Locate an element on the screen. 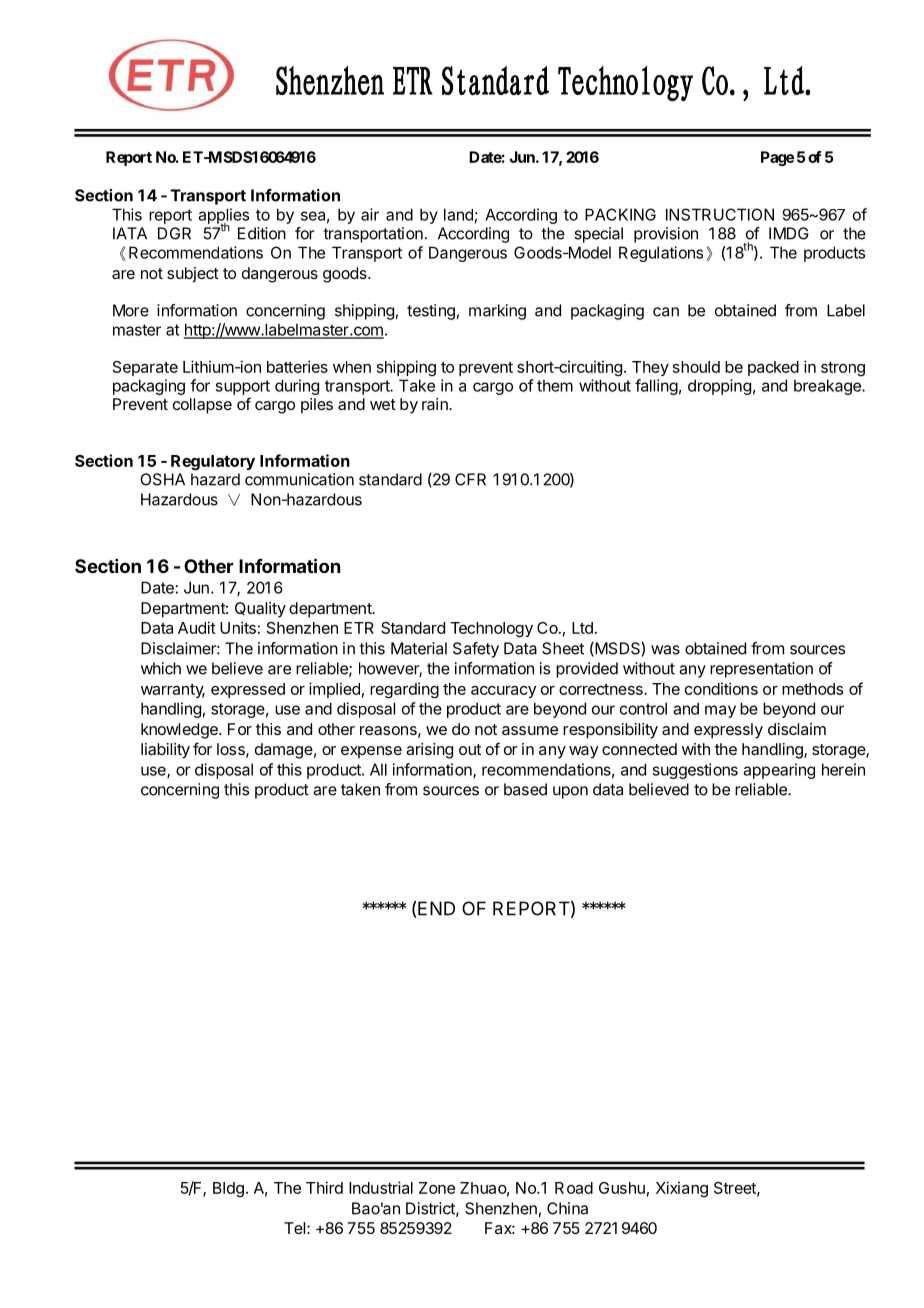  Xixiang is located at coordinates (682, 1189).
